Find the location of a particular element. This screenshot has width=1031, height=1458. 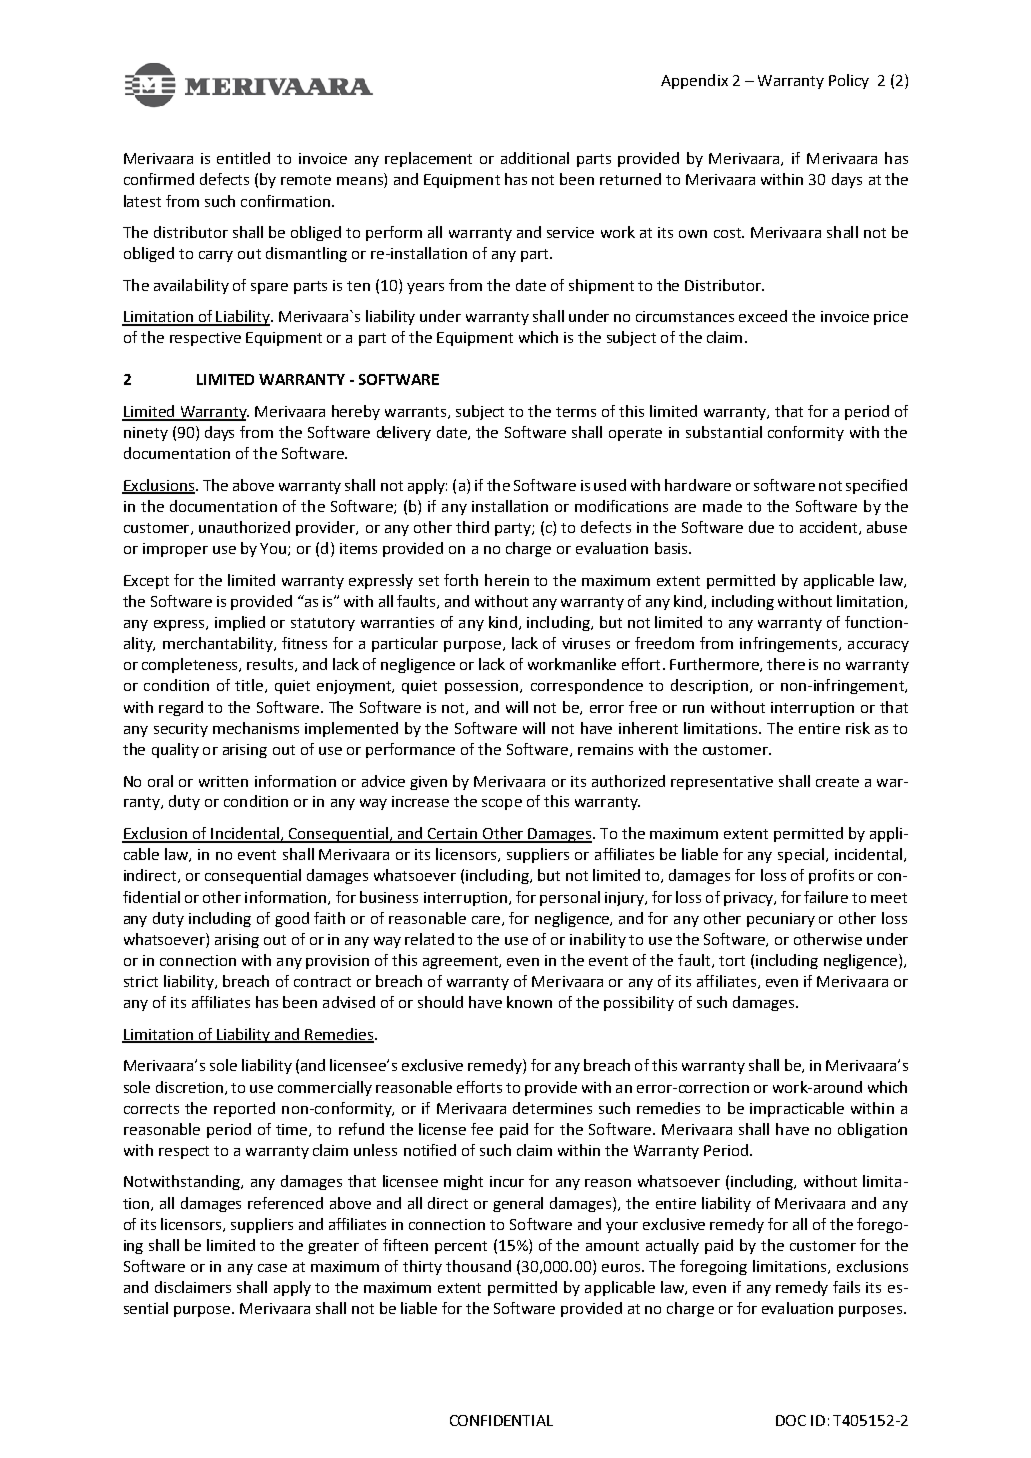

completeness is located at coordinates (191, 665).
